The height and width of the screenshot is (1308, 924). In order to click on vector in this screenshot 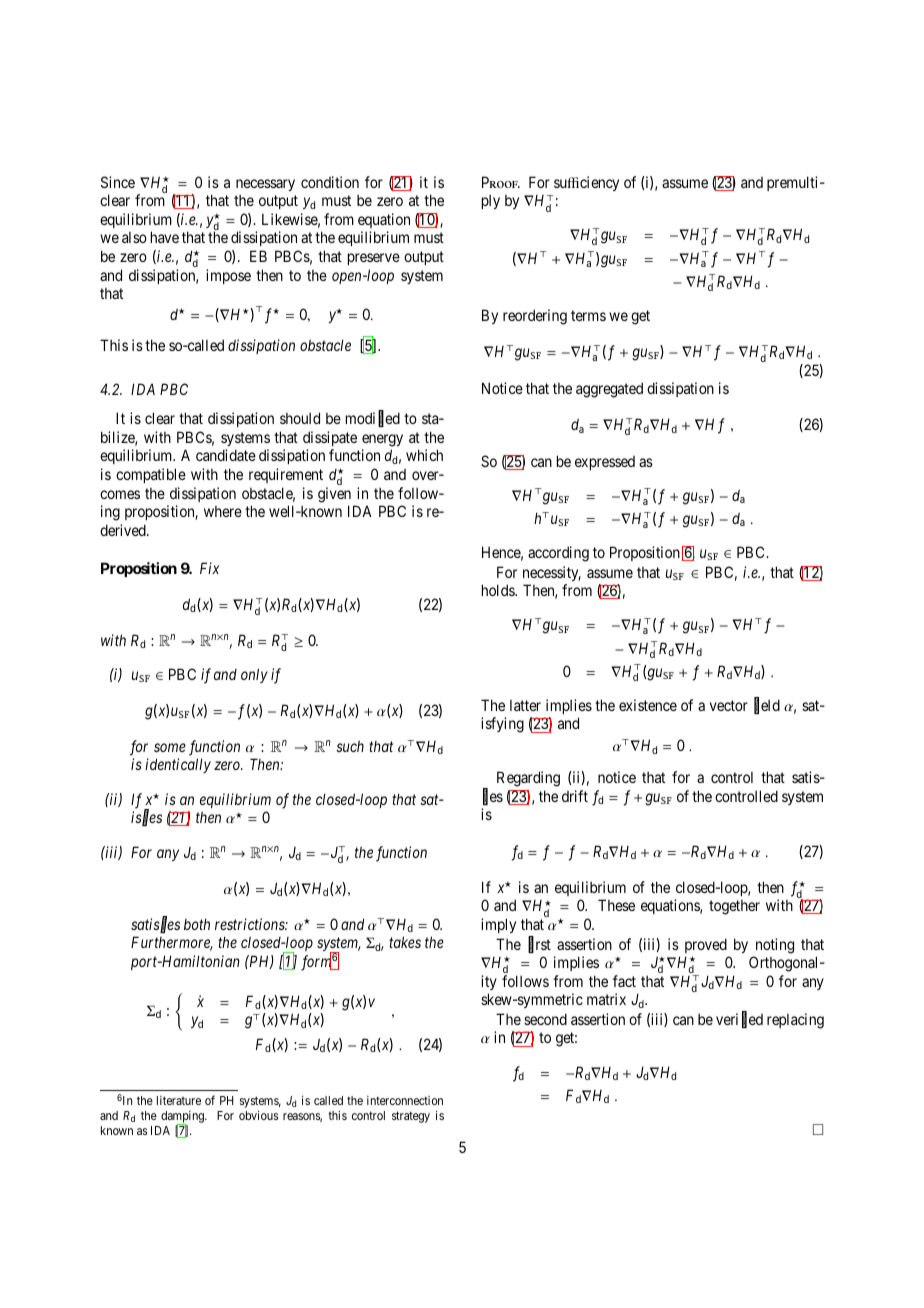, I will do `click(729, 705)`.
